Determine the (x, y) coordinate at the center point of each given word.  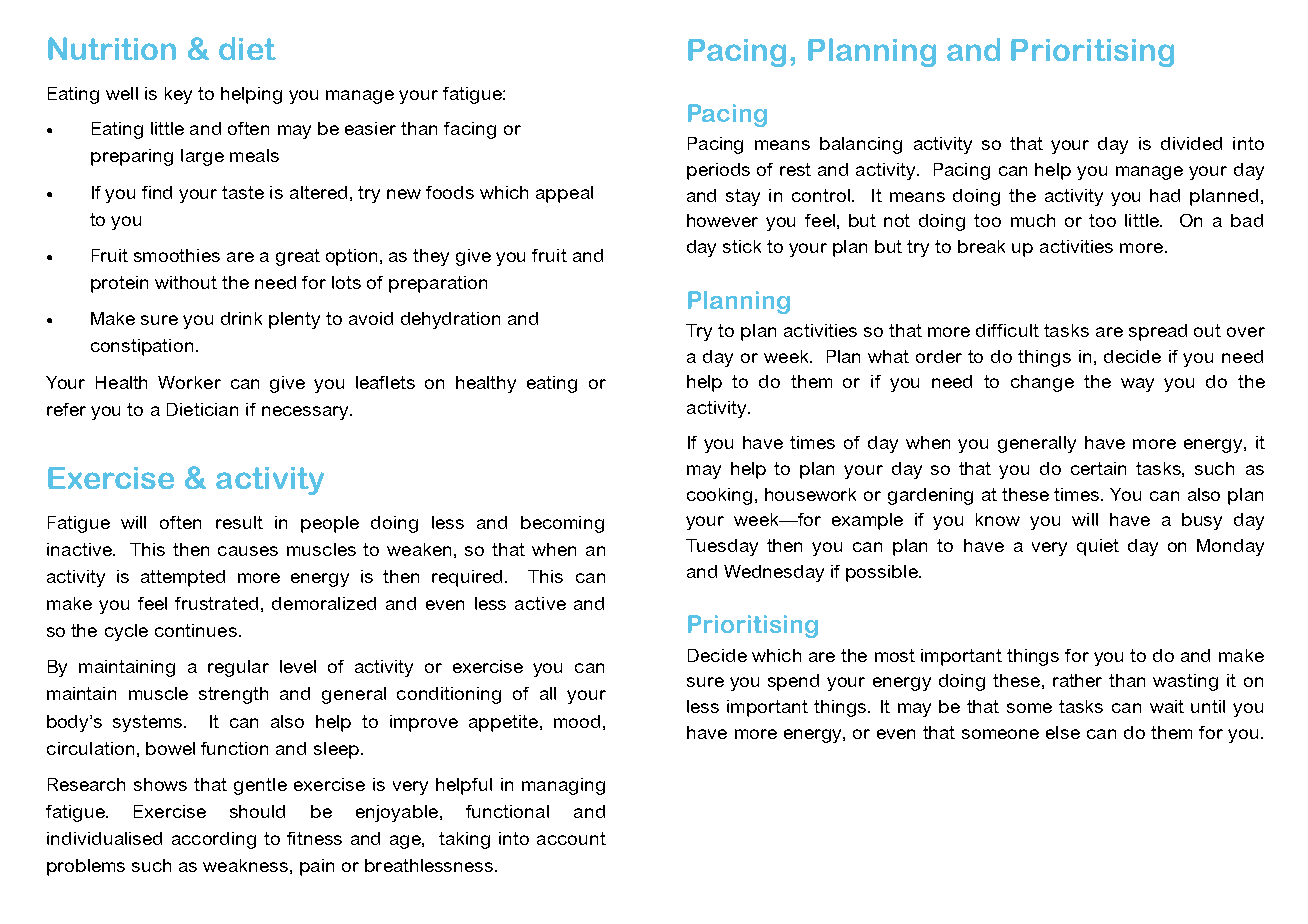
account (571, 838)
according (214, 840)
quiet (1098, 547)
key (178, 95)
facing (470, 130)
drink (241, 318)
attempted (183, 578)
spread (1158, 332)
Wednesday (774, 573)
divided (1191, 143)
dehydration (450, 320)
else (1063, 732)
